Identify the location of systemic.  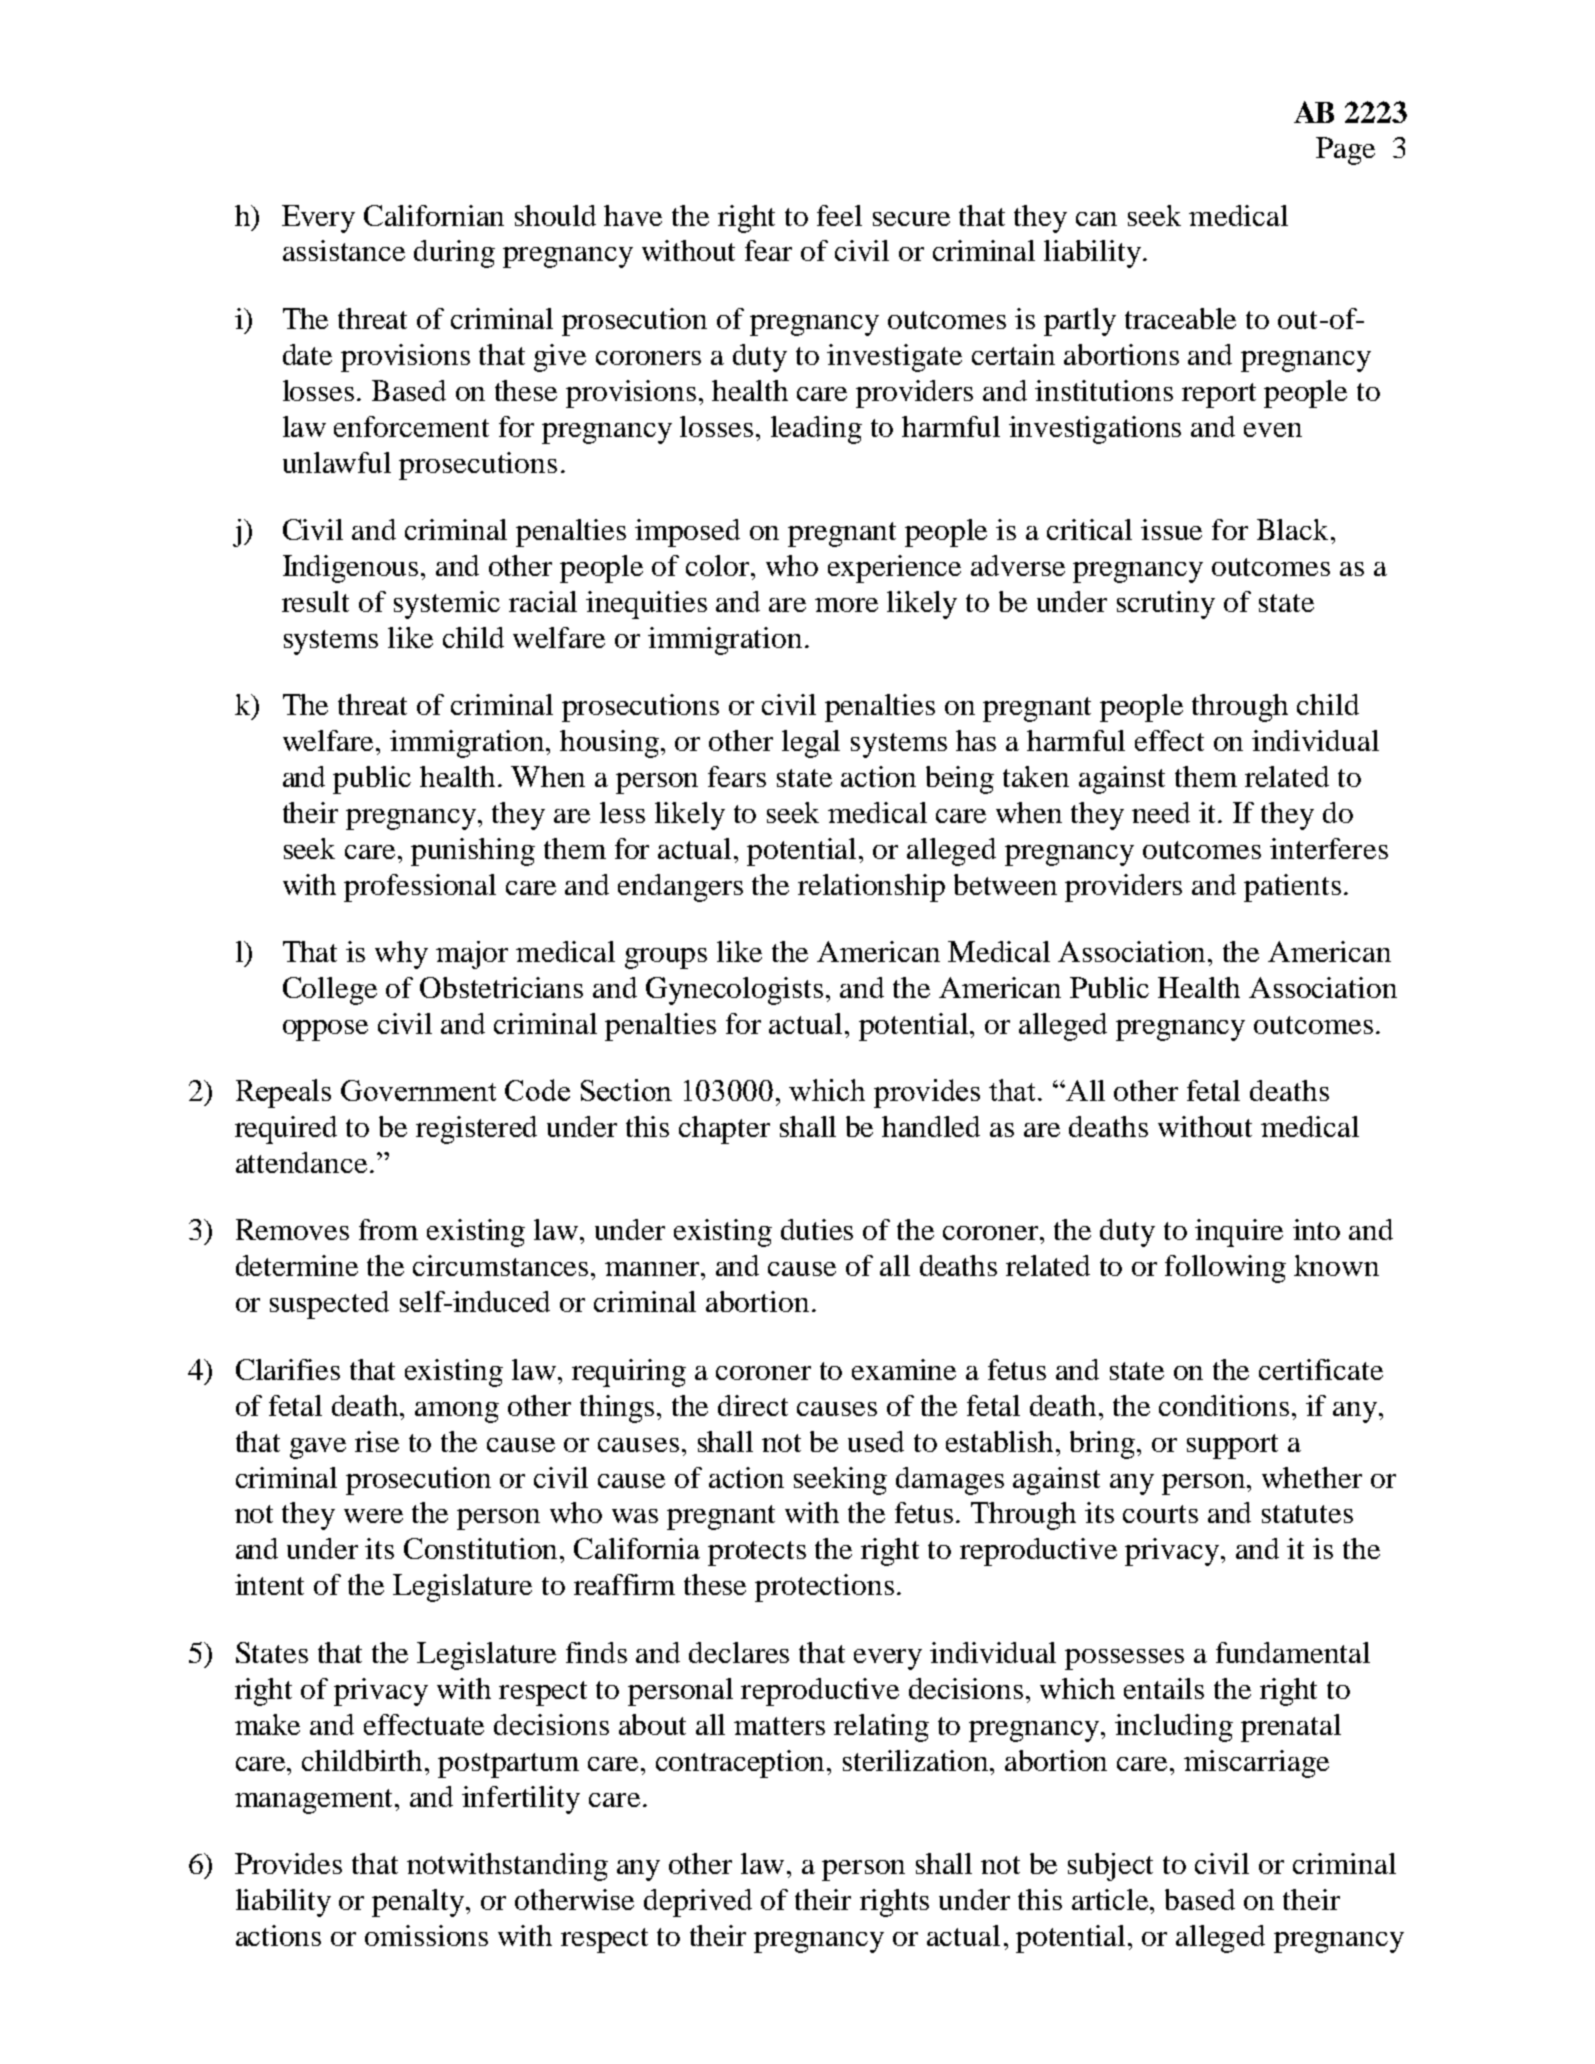
(447, 605).
